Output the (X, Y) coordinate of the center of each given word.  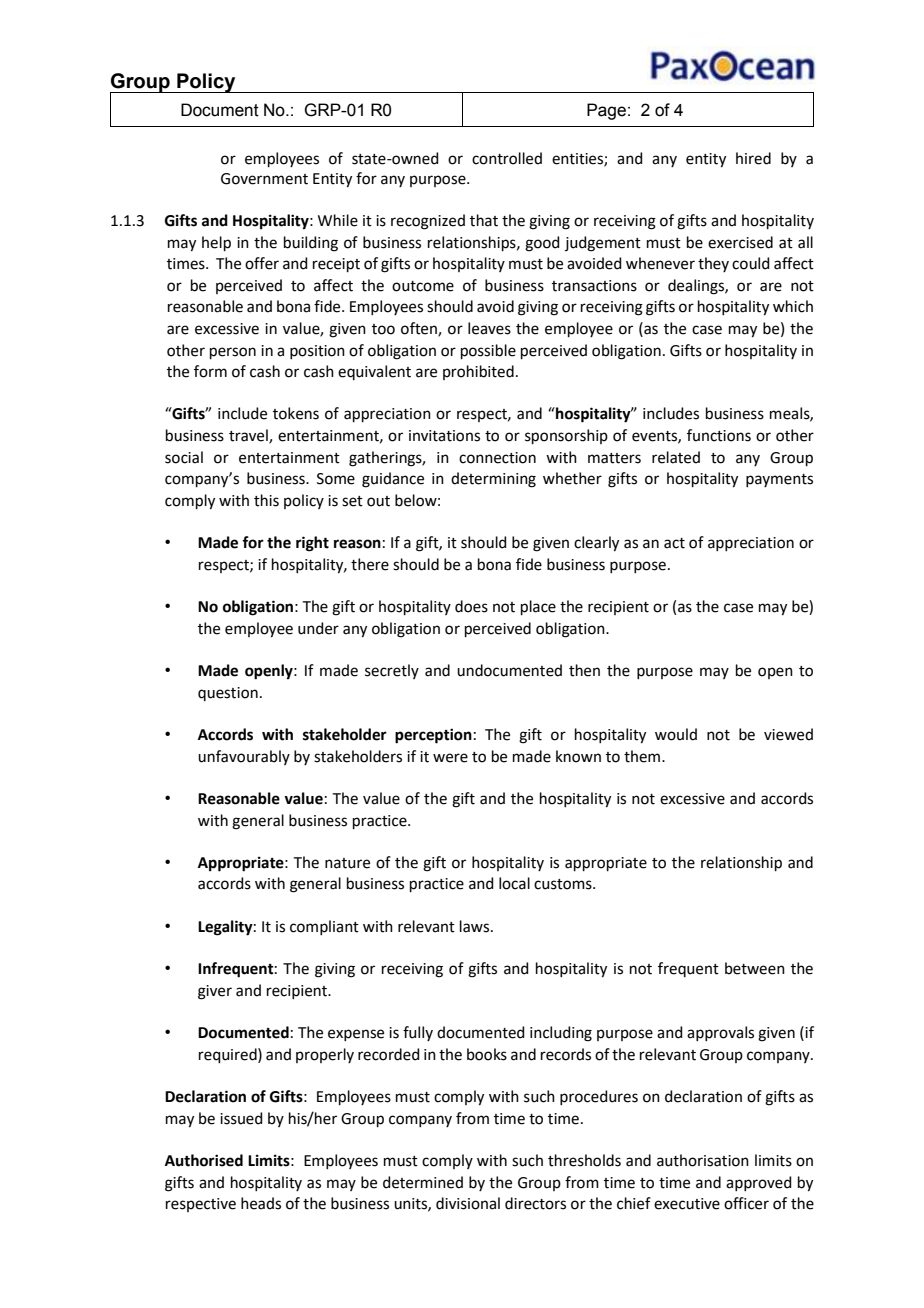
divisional (468, 1203)
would (676, 734)
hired (753, 158)
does (471, 606)
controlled (507, 158)
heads (261, 1203)
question (228, 694)
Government (264, 179)
